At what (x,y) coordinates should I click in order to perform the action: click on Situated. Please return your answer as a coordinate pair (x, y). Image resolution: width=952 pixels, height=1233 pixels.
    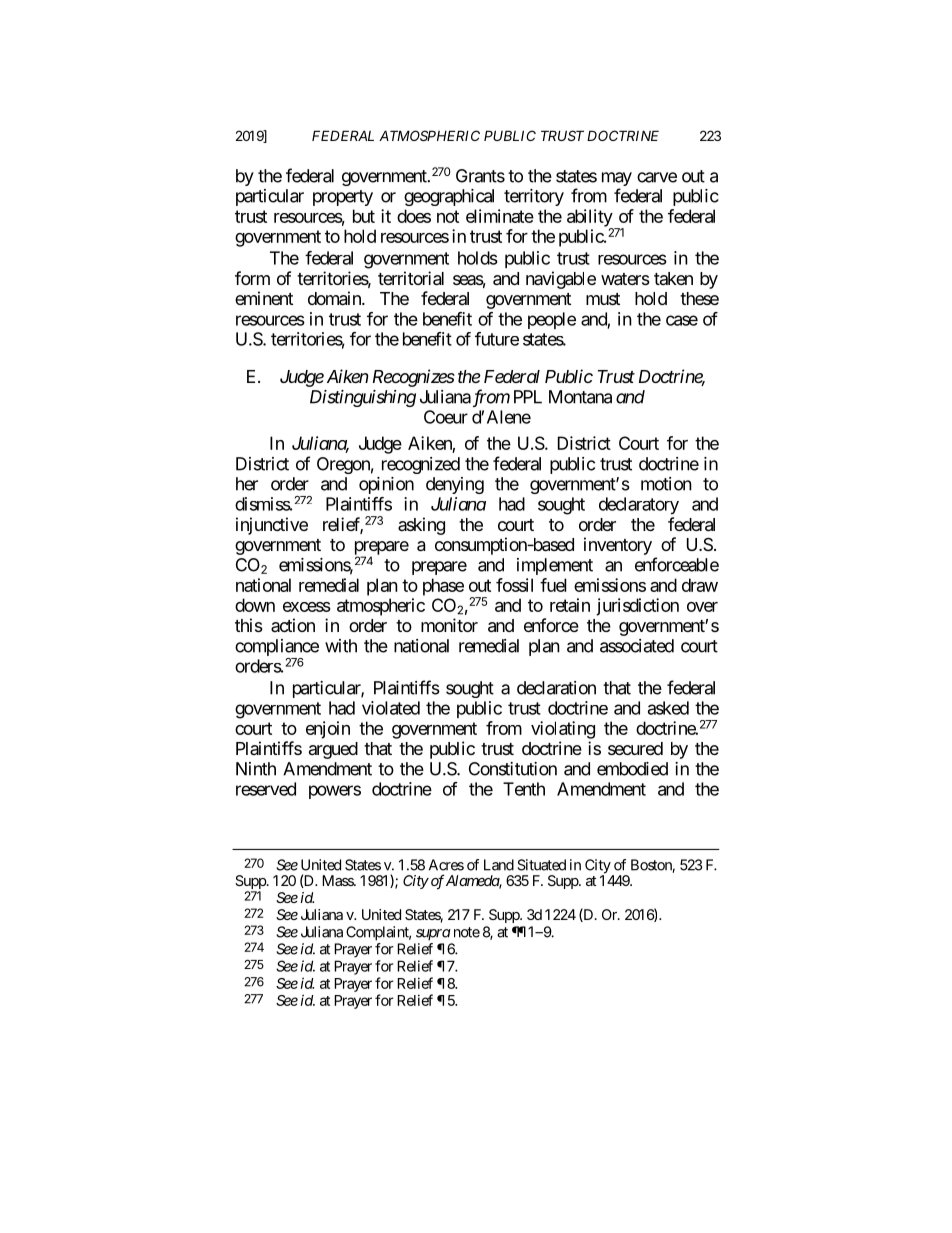
    Looking at the image, I should click on (541, 865).
